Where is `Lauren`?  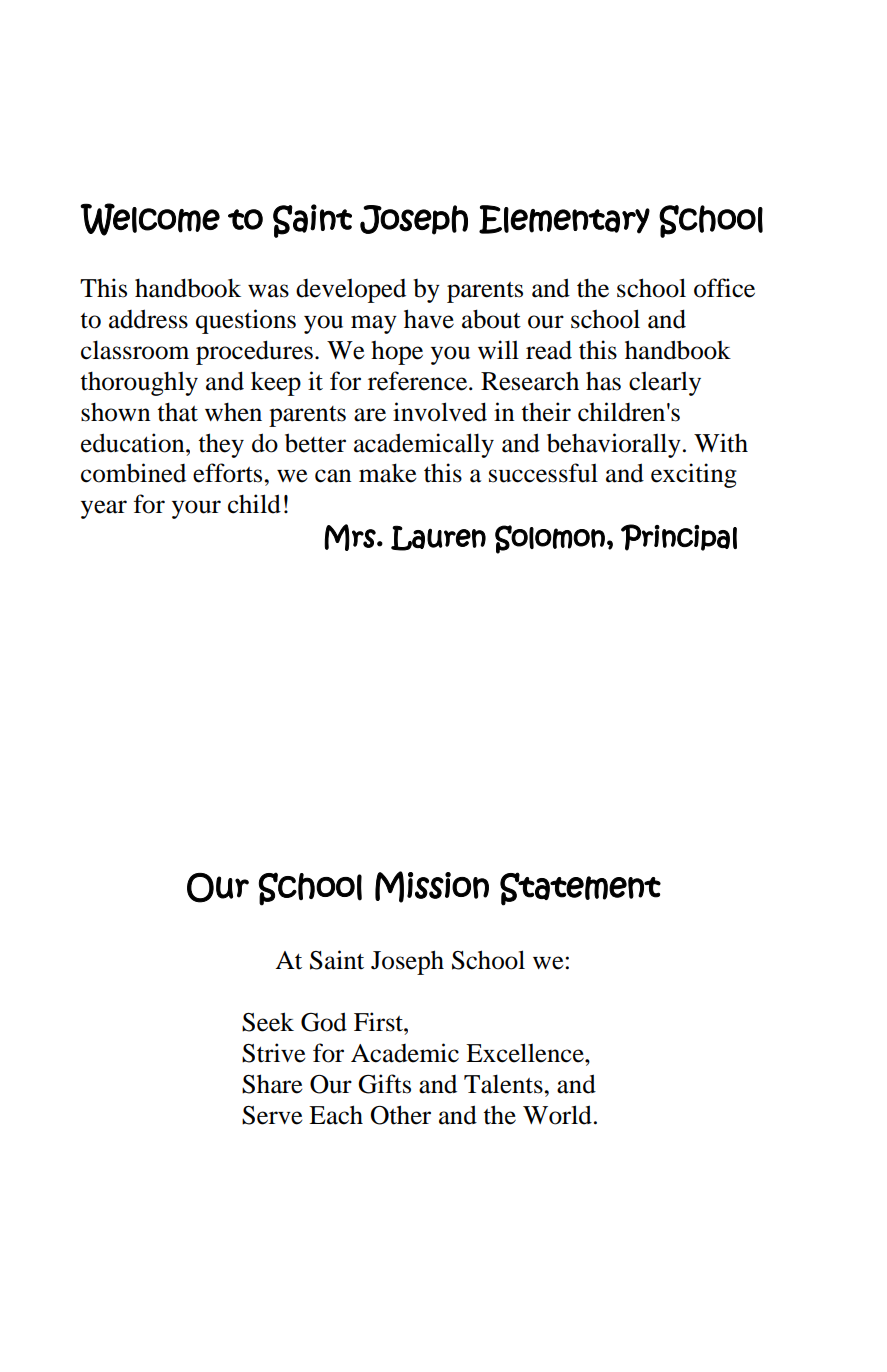
Lauren is located at coordinates (438, 538).
